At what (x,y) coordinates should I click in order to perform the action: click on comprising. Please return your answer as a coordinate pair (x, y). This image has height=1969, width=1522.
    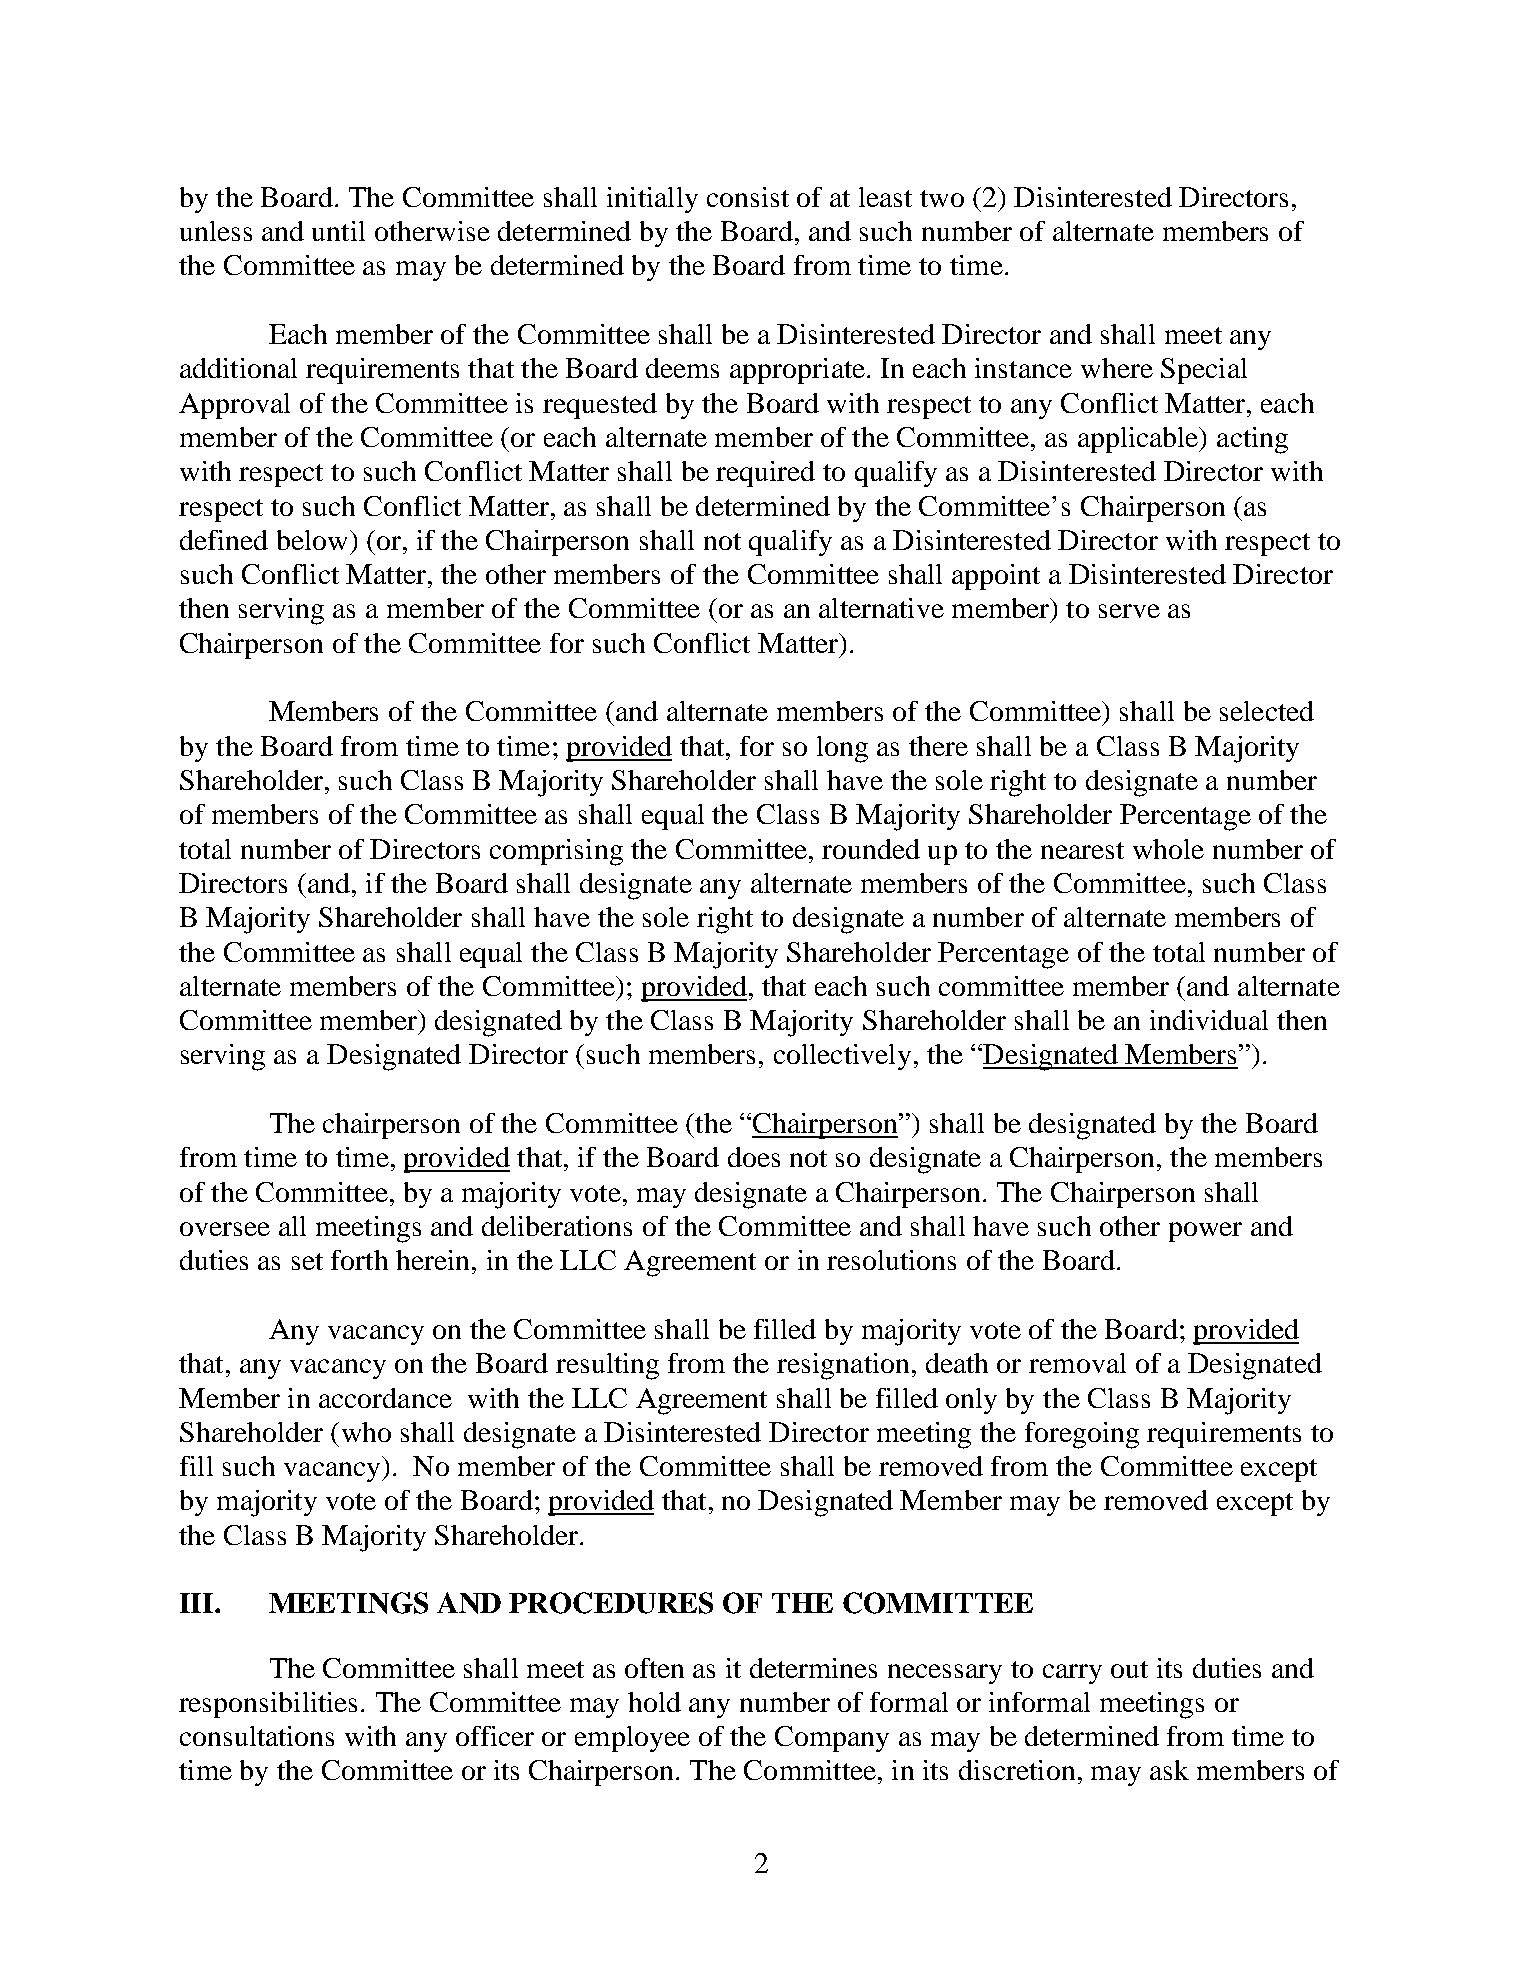
    Looking at the image, I should click on (556, 852).
